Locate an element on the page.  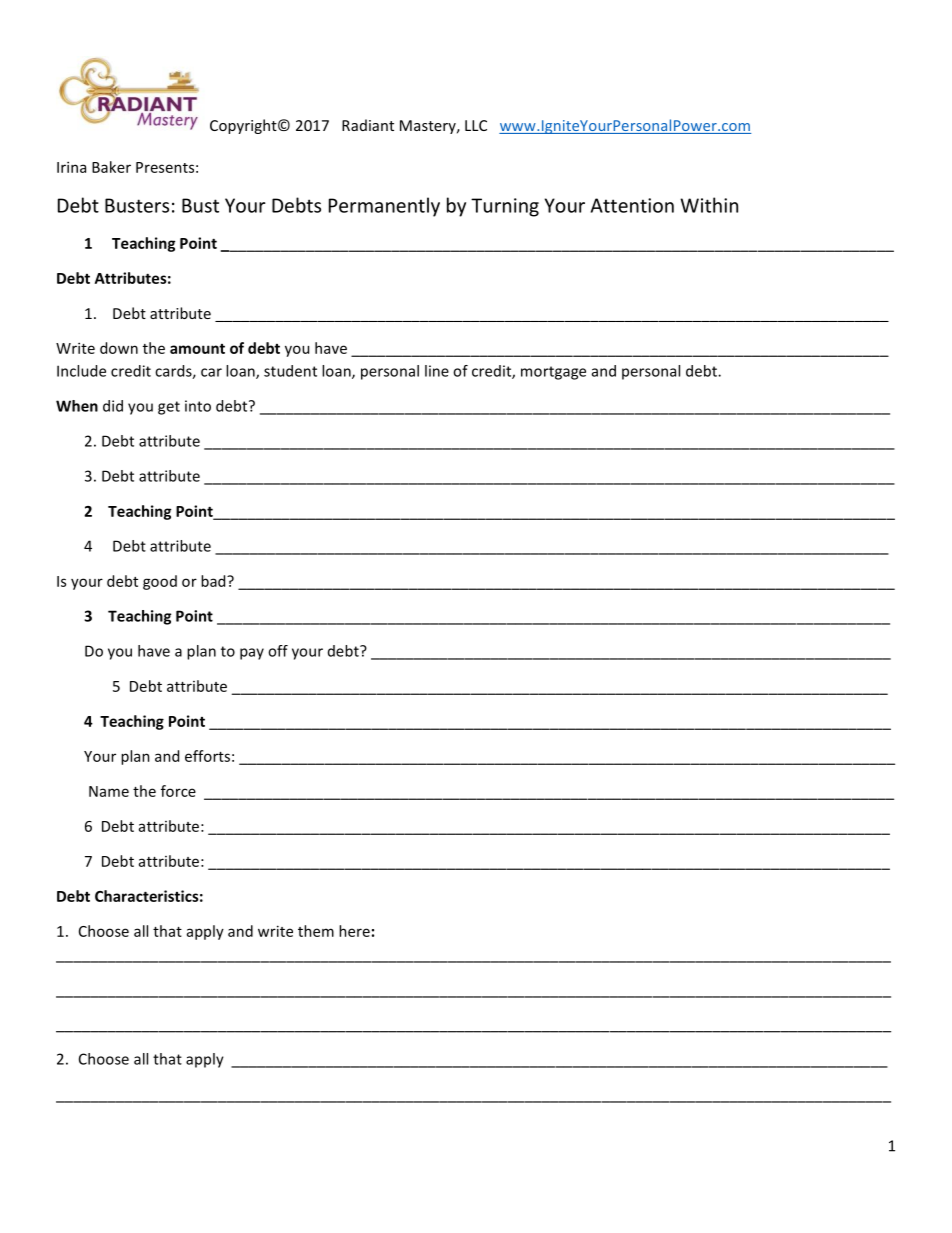
get is located at coordinates (169, 408).
